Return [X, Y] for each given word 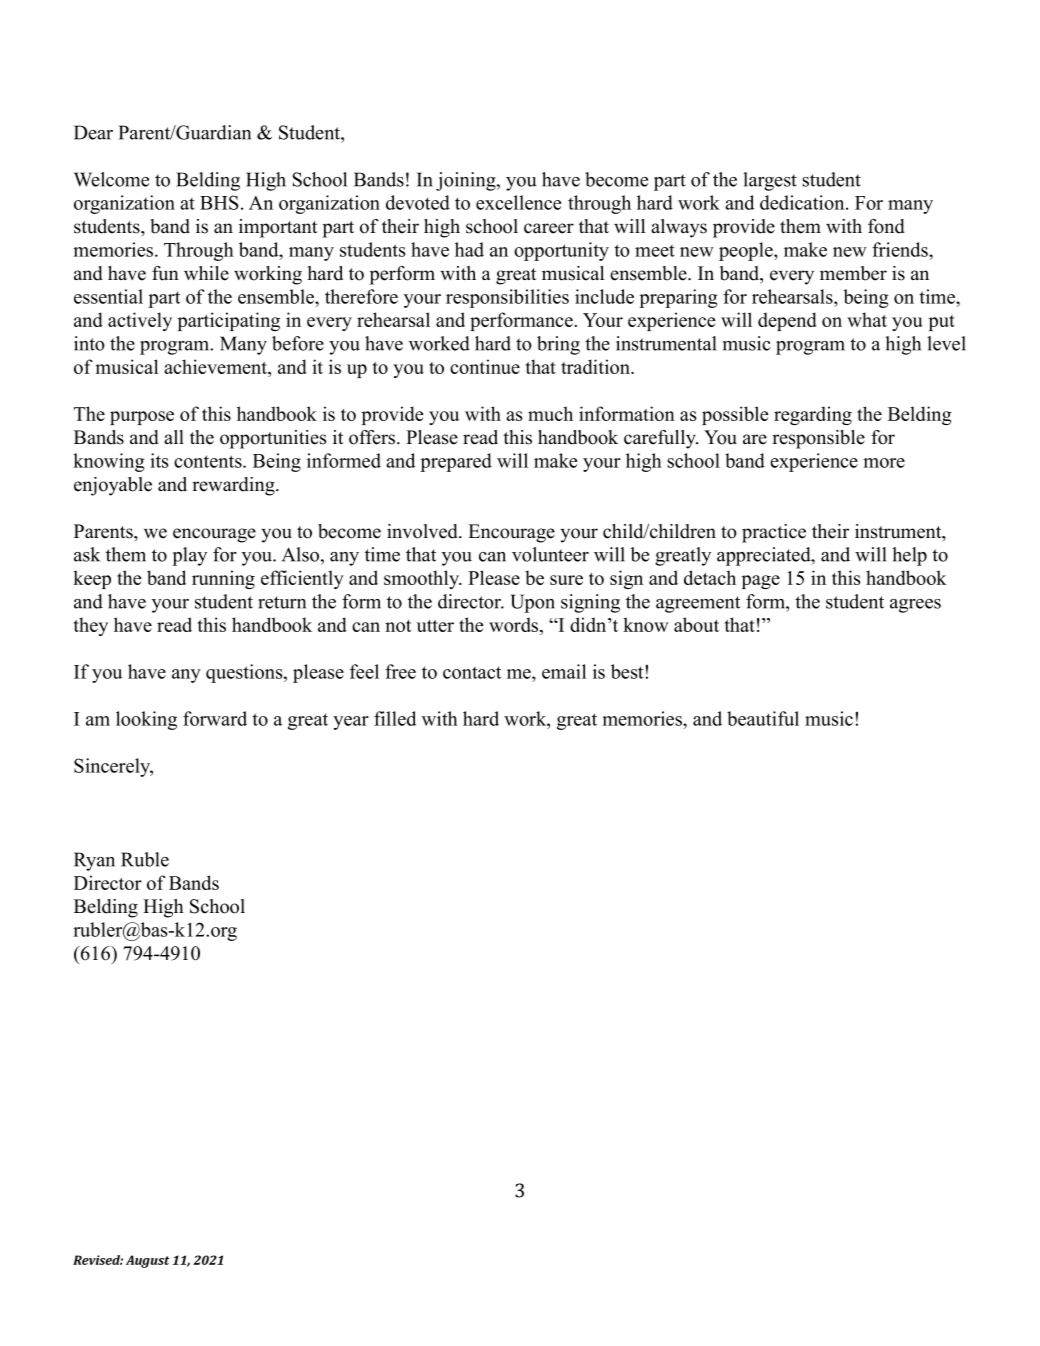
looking [146, 720]
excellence [518, 202]
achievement [216, 368]
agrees [915, 606]
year [351, 723]
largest [770, 181]
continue [485, 366]
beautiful [763, 718]
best [628, 671]
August [148, 1261]
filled [395, 718]
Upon [532, 603]
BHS [219, 202]
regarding [813, 415]
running [223, 579]
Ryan [94, 861]
